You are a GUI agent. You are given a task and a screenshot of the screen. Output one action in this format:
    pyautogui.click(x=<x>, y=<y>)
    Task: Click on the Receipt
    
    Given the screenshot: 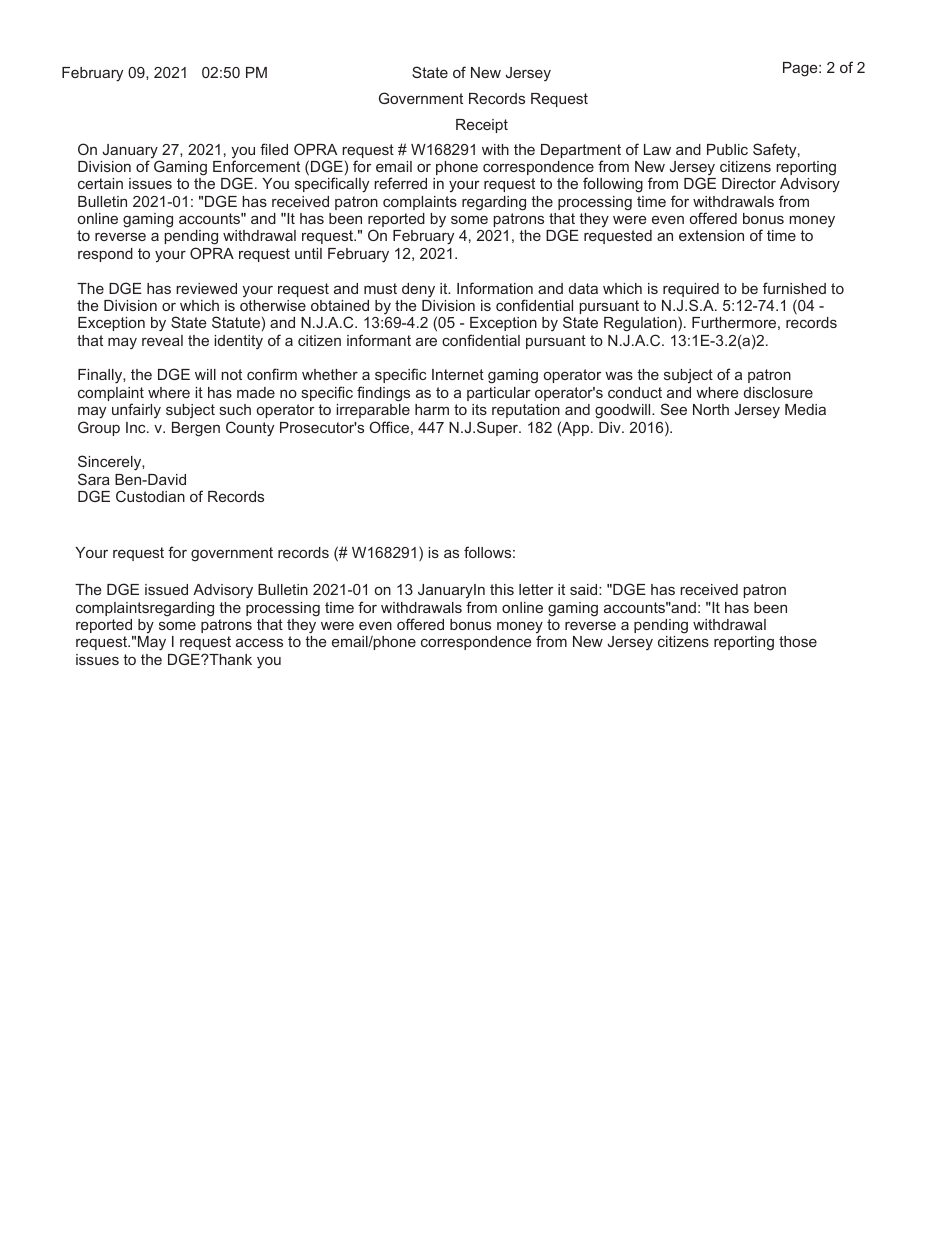 What is the action you would take?
    pyautogui.click(x=482, y=126)
